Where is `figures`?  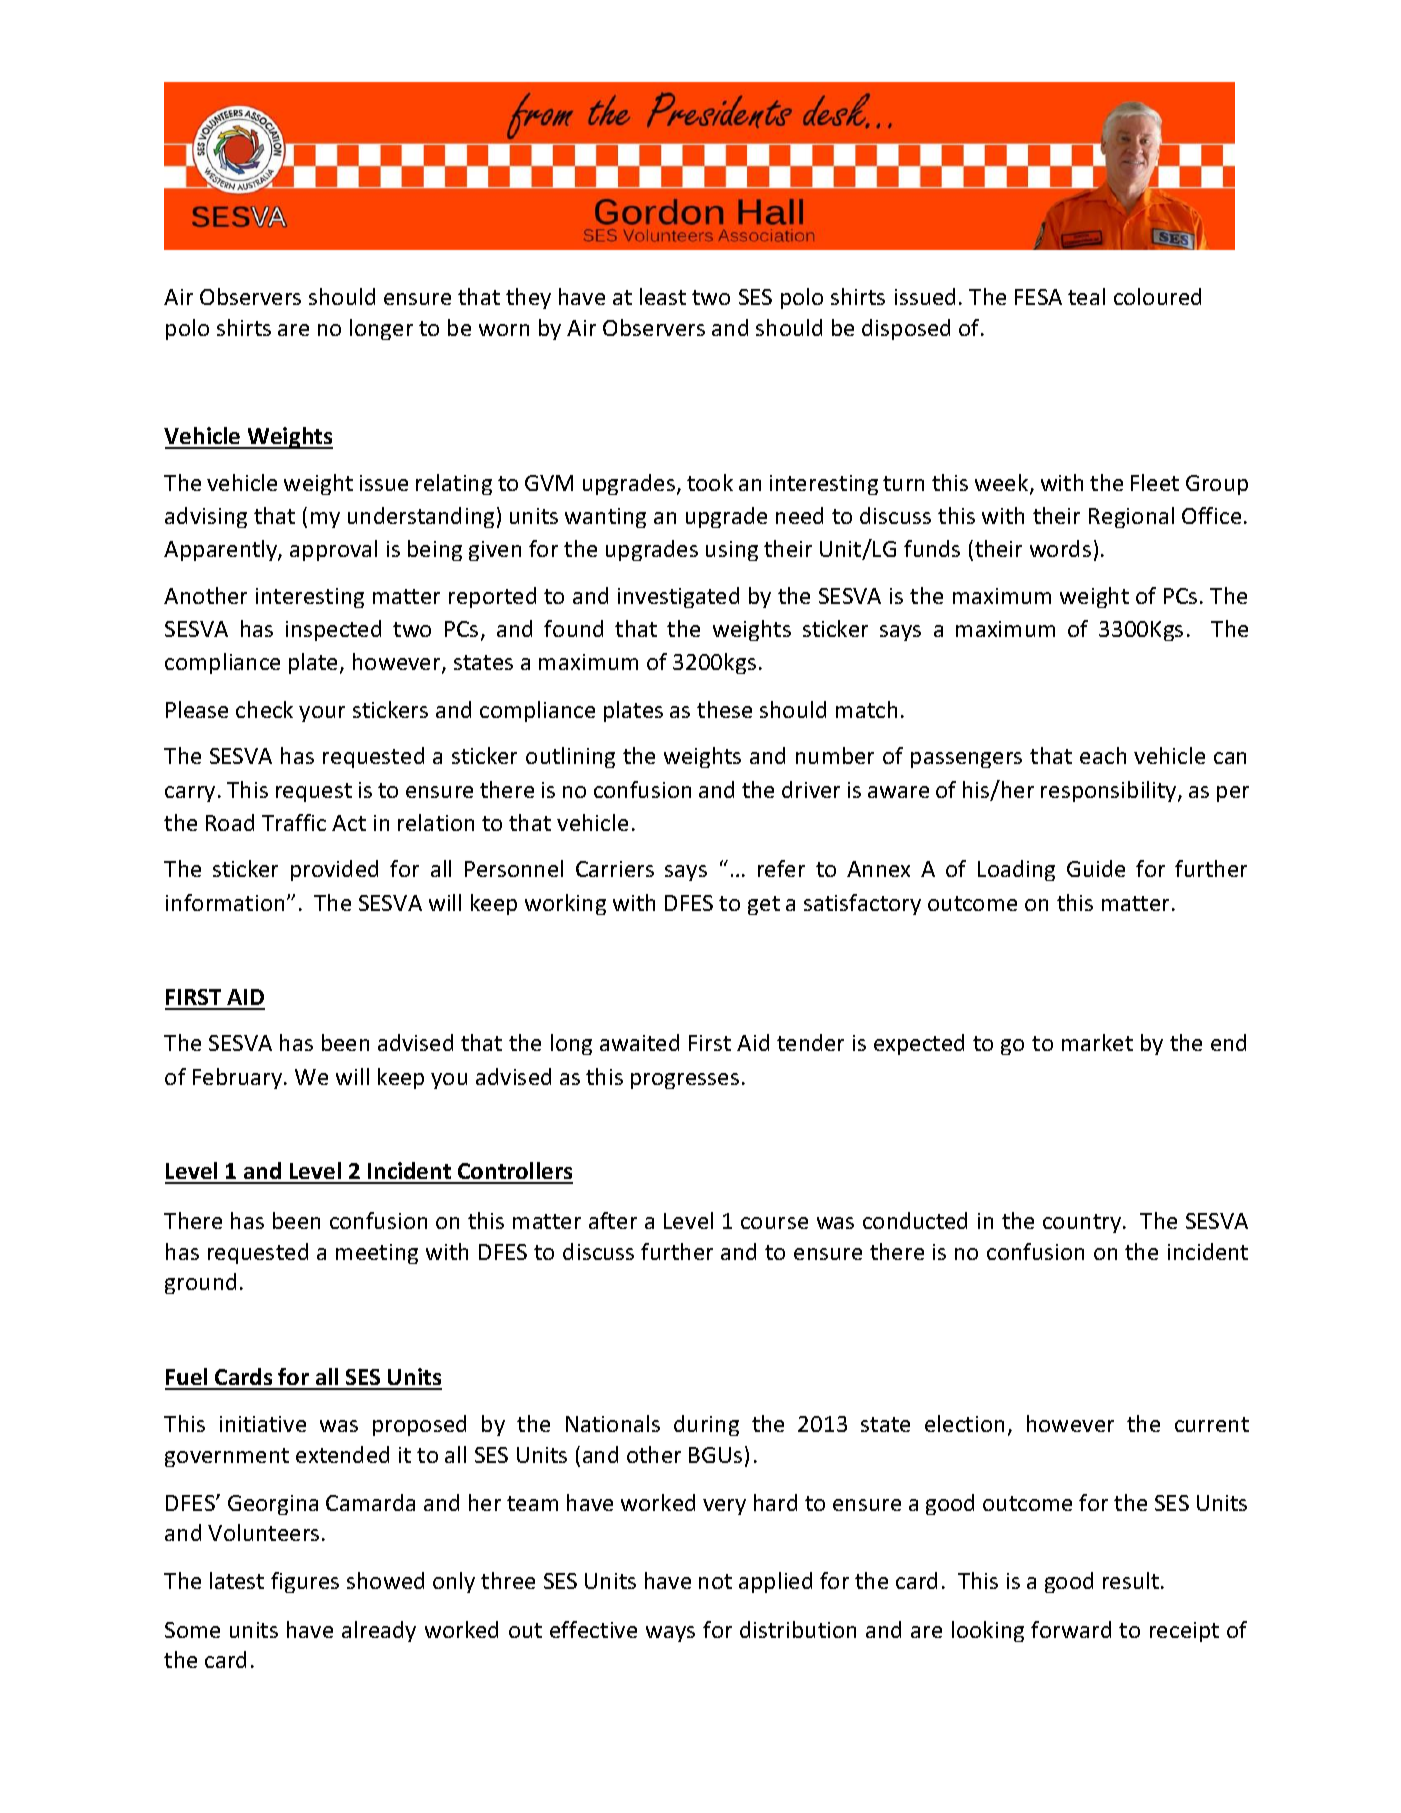
figures is located at coordinates (305, 1582).
